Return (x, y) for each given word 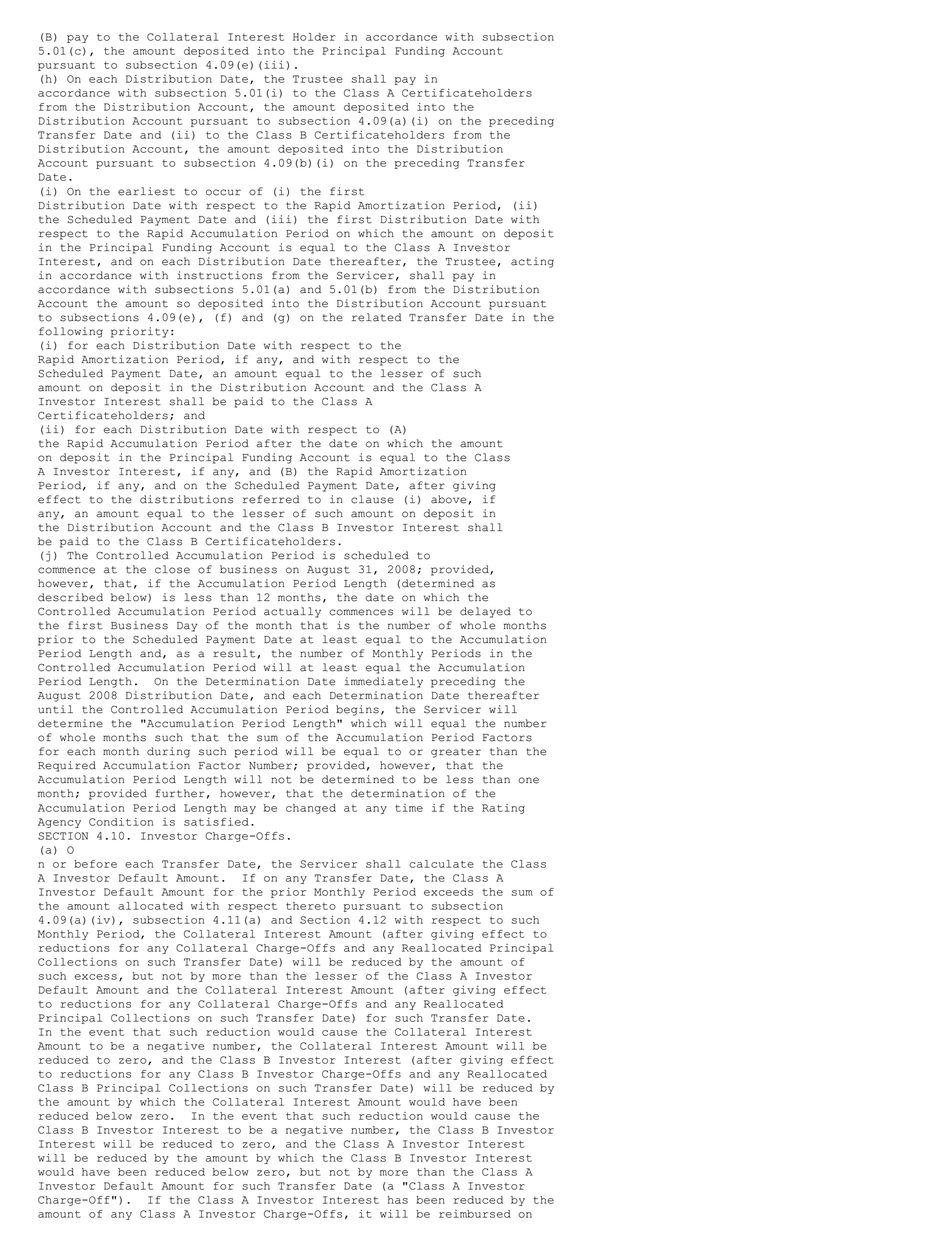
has (397, 1200)
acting (532, 262)
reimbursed (475, 1214)
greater (456, 753)
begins (357, 710)
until (55, 709)
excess (96, 977)
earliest (146, 191)
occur (223, 192)
